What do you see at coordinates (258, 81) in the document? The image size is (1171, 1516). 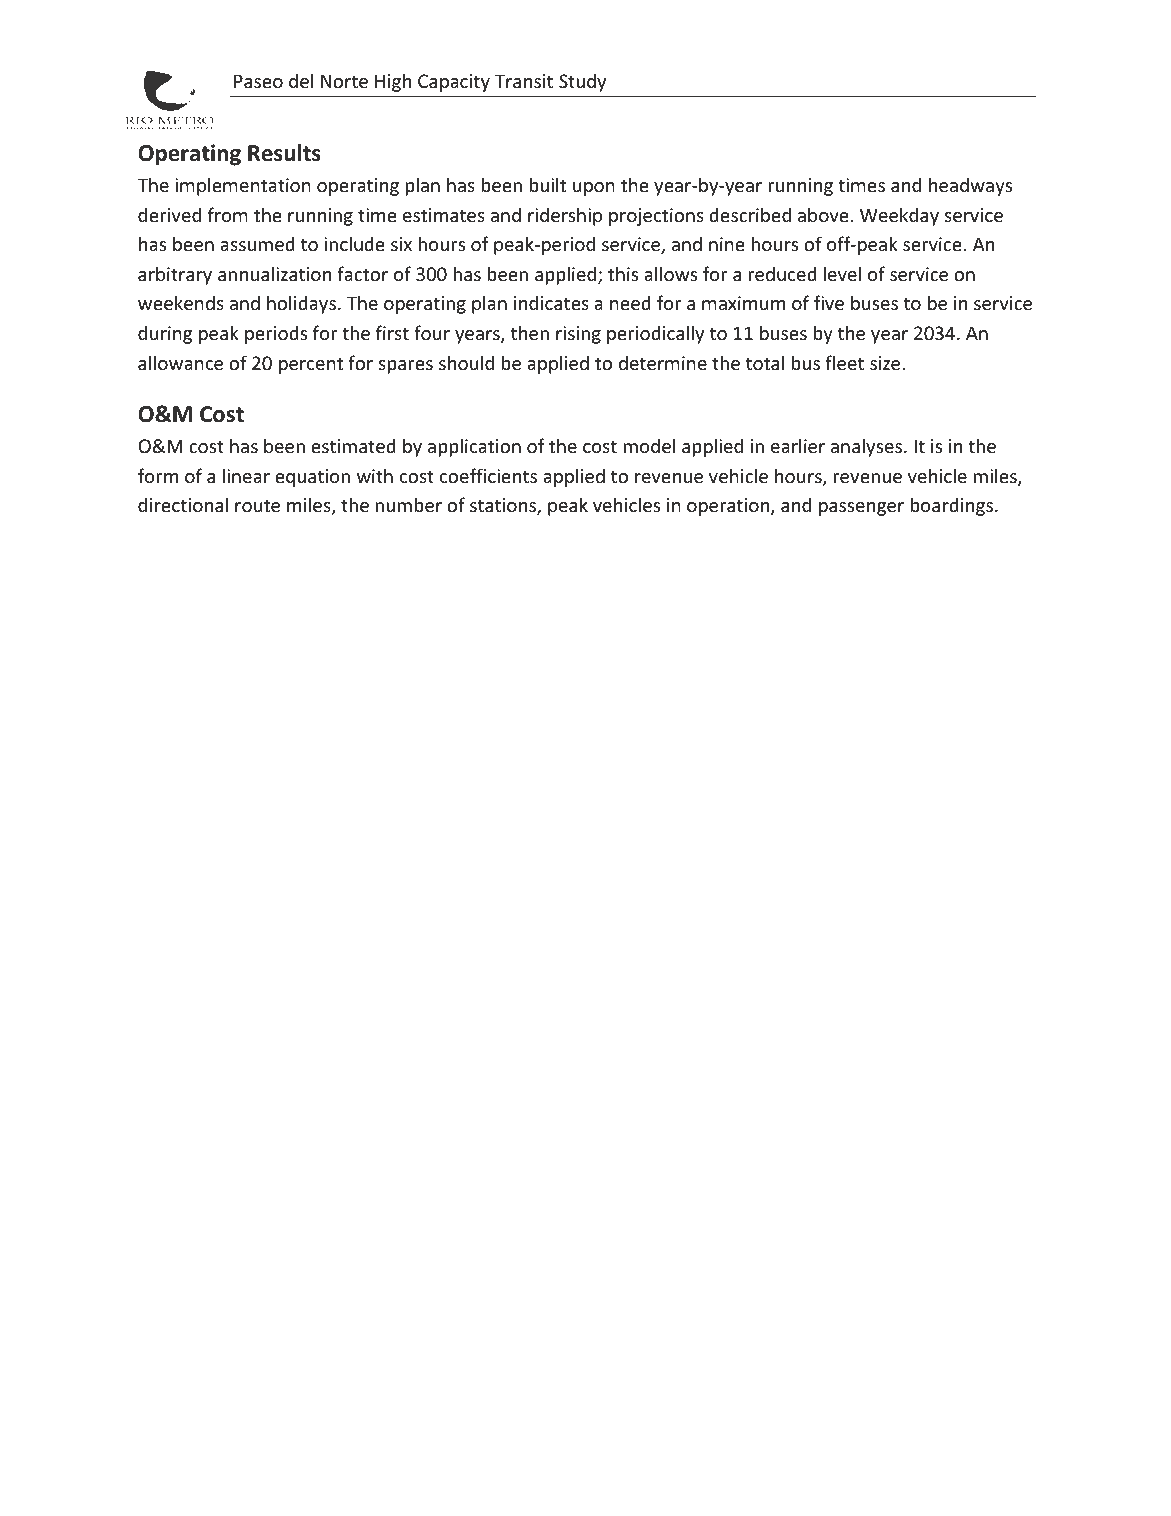 I see `Paseo` at bounding box center [258, 81].
